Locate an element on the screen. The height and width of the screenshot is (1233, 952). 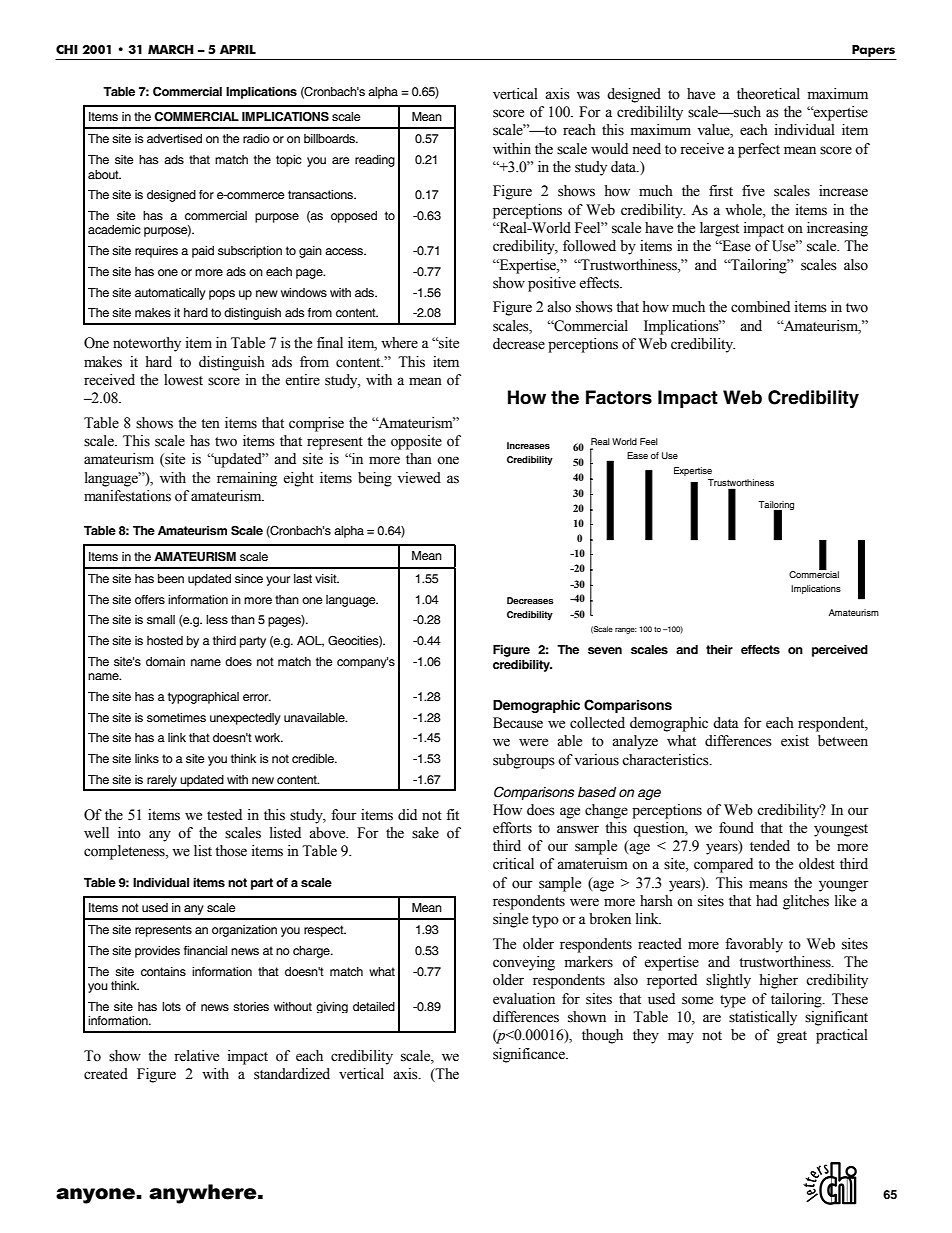
theoretical is located at coordinates (768, 94).
